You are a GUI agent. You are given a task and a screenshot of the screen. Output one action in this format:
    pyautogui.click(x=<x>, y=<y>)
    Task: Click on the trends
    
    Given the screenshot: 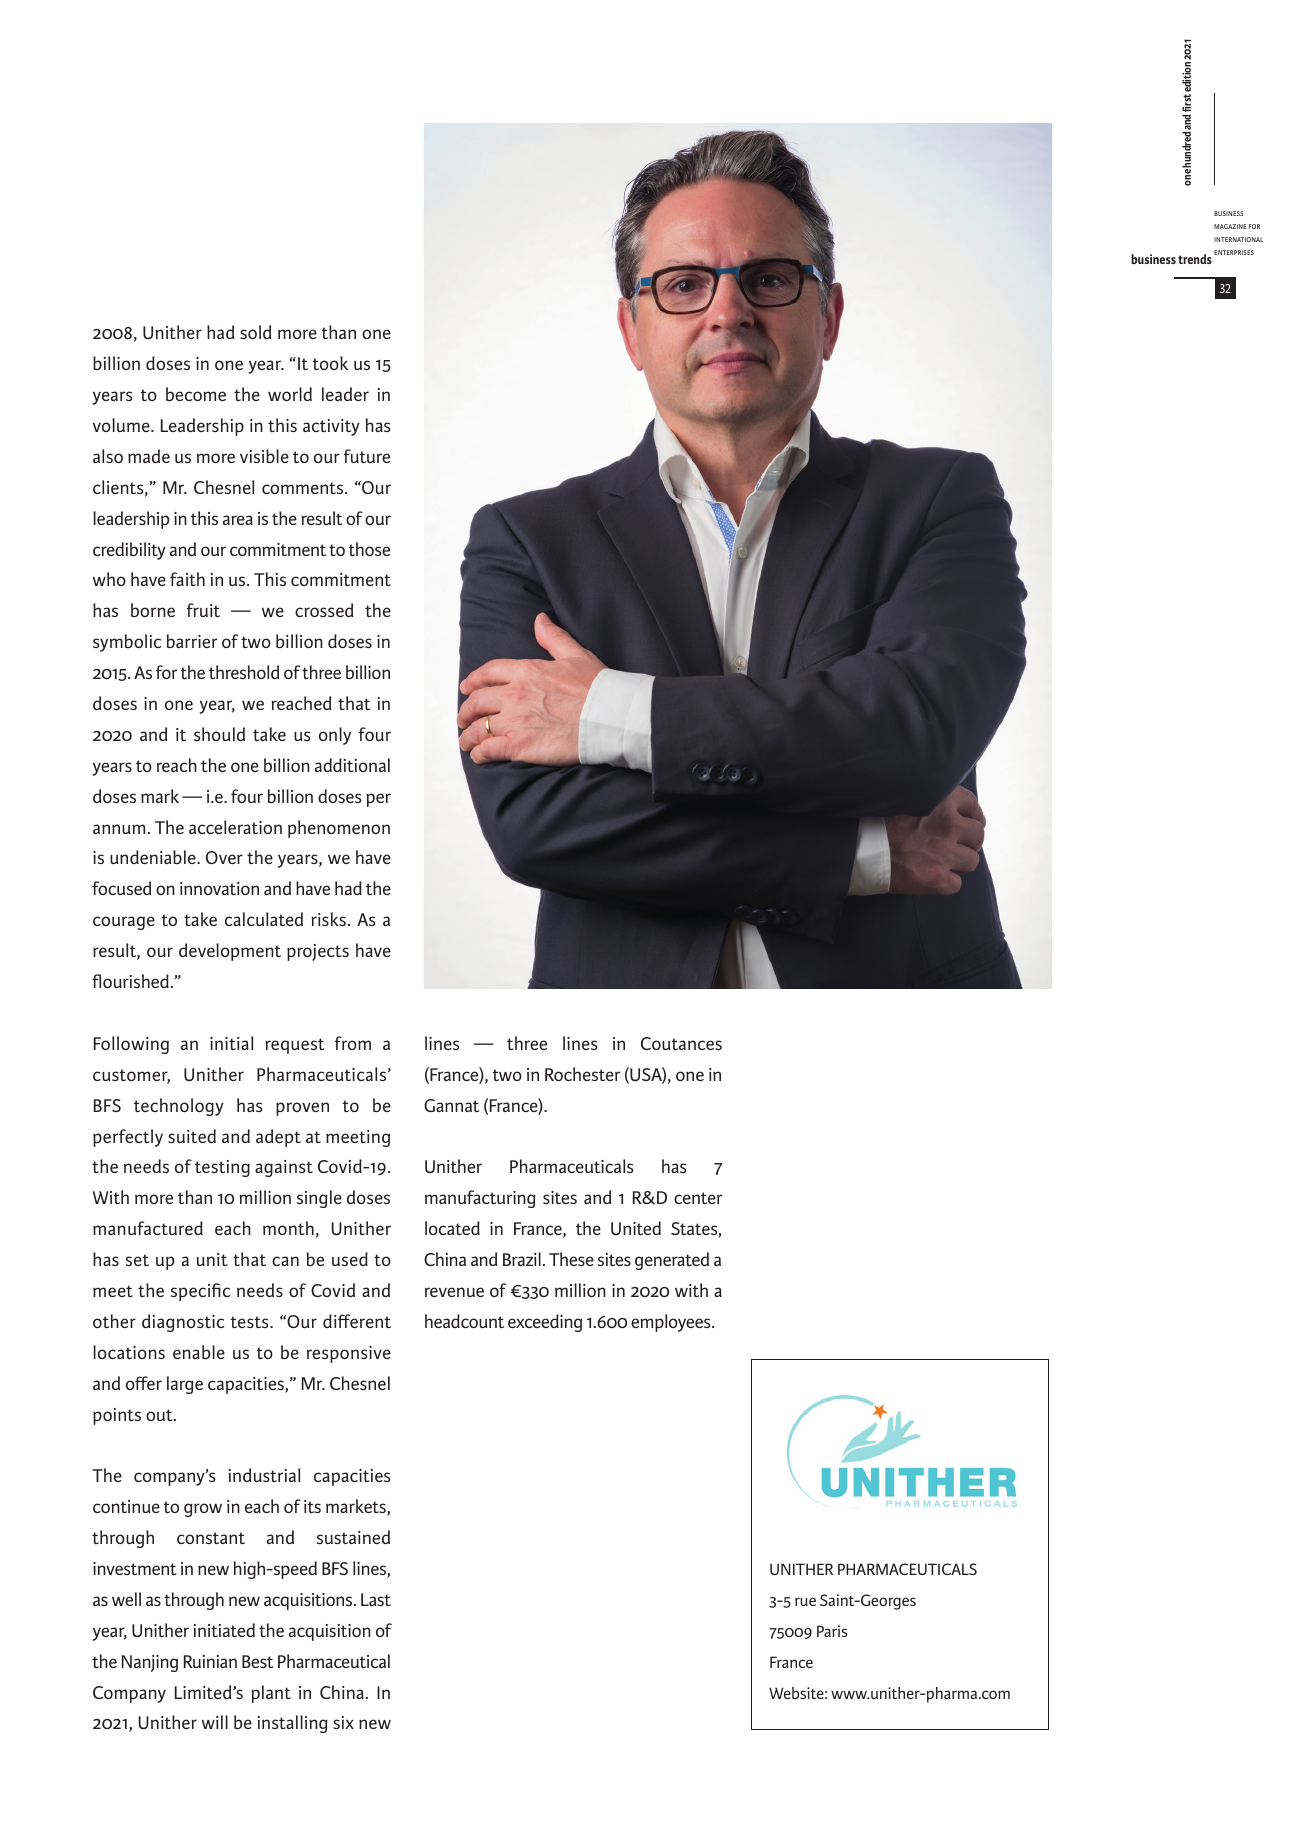 What is the action you would take?
    pyautogui.click(x=1195, y=259)
